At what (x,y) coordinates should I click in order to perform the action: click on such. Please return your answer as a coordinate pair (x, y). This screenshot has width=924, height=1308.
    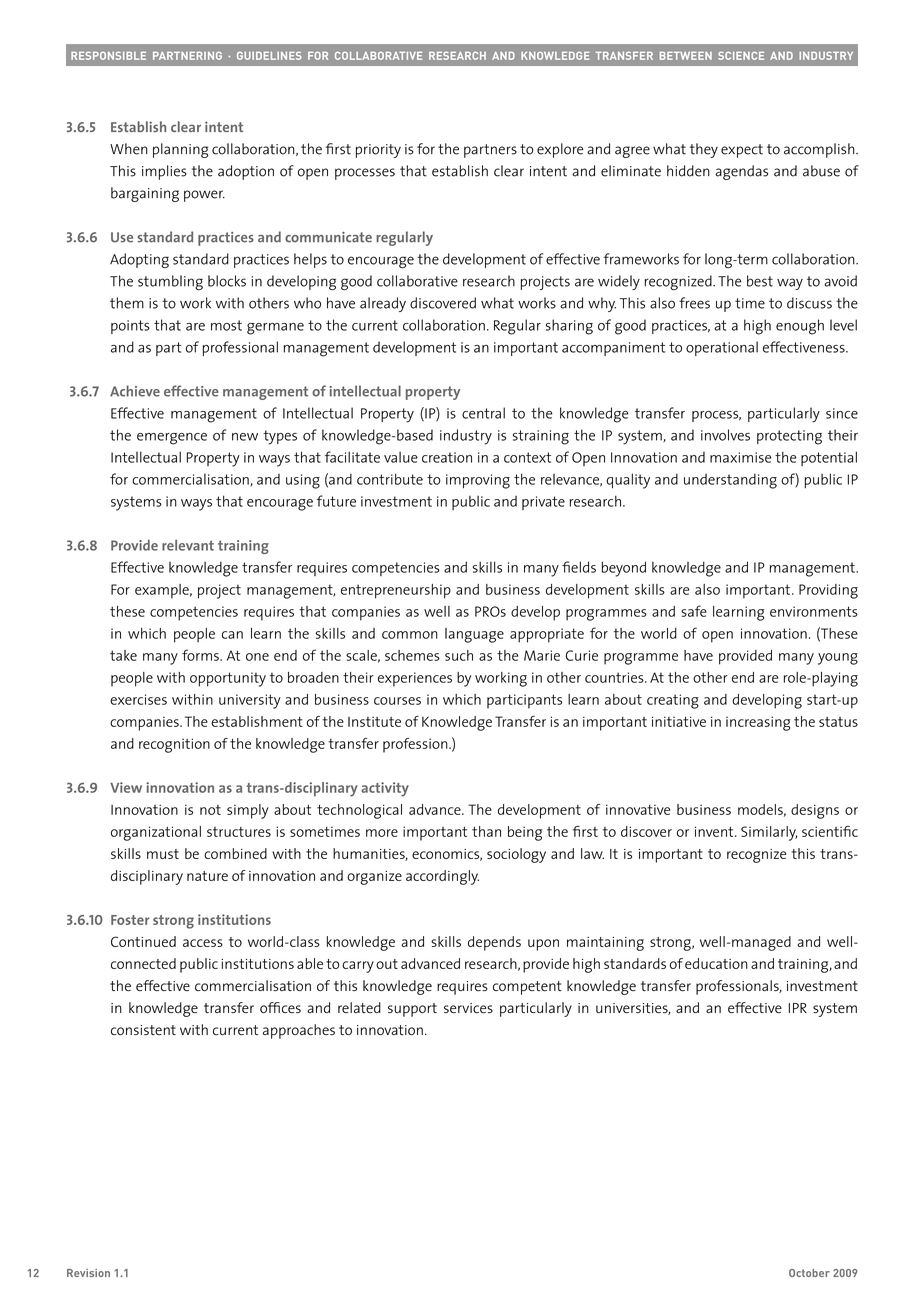
    Looking at the image, I should click on (459, 655).
